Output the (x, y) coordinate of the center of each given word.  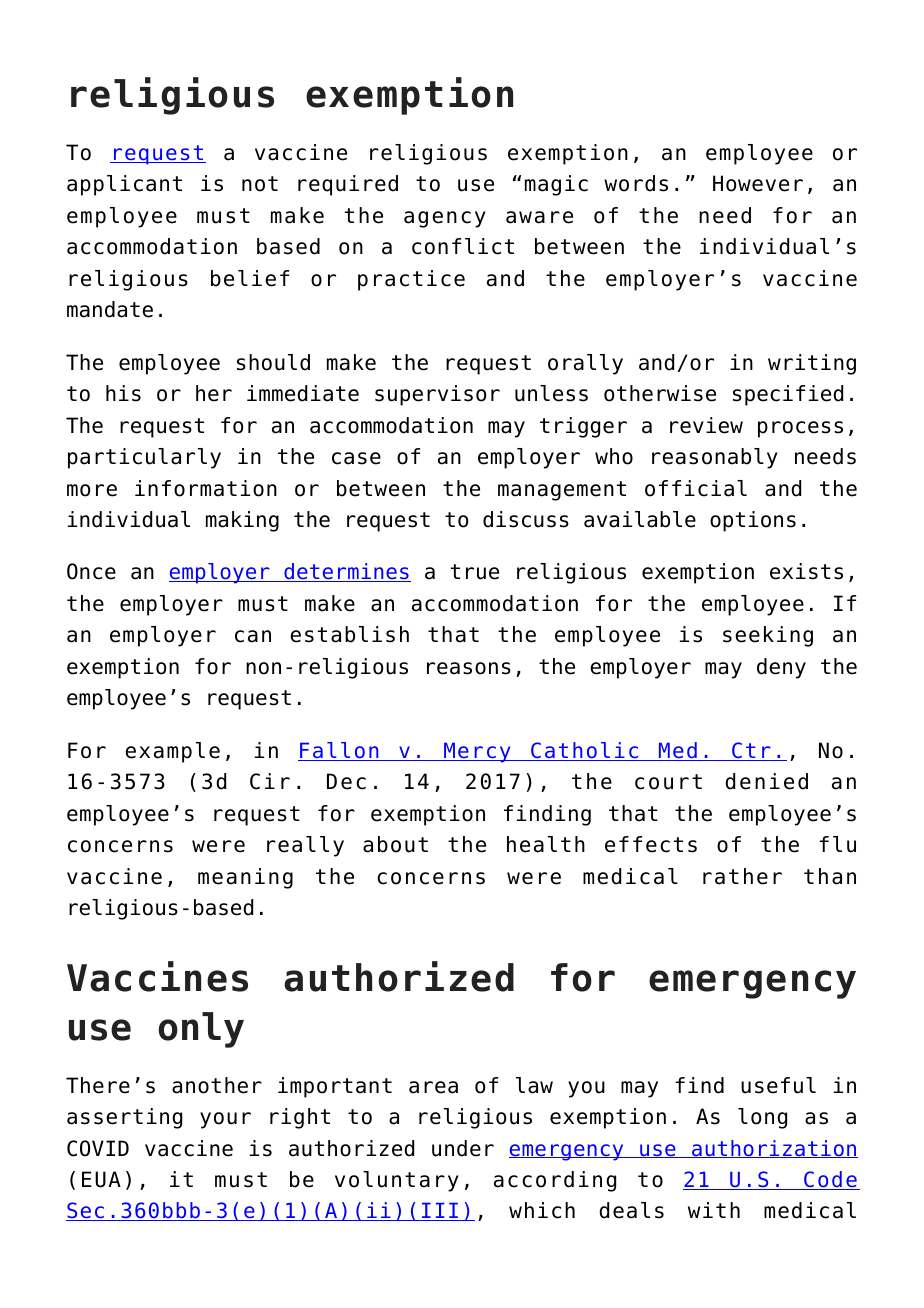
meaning (245, 878)
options (753, 521)
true (475, 572)
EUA (101, 1179)
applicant (124, 185)
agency (445, 219)
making (242, 521)
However (758, 183)
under (463, 1148)
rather (742, 876)
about (395, 844)
